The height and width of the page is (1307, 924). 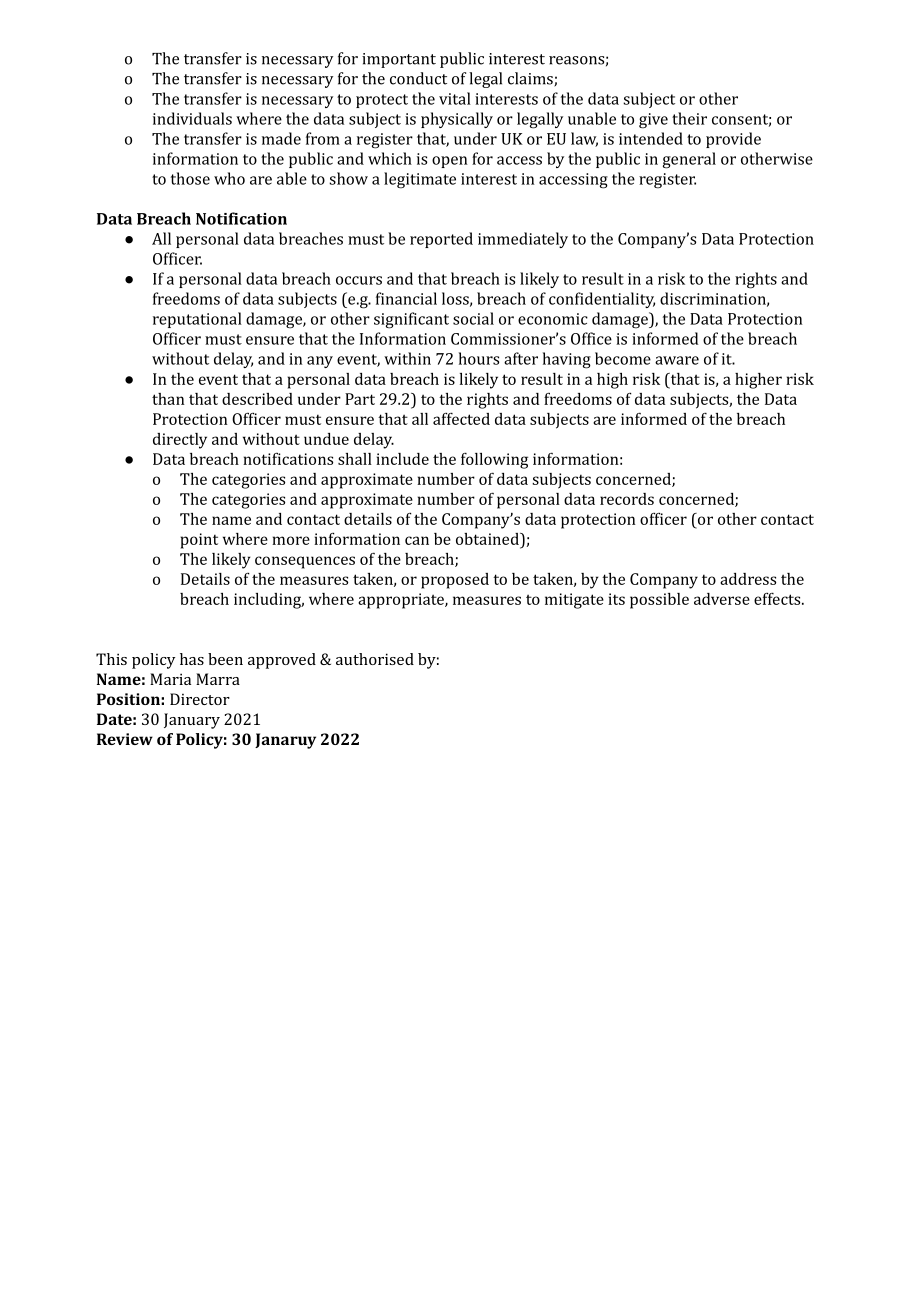 What do you see at coordinates (677, 360) in the page?
I see `aware` at bounding box center [677, 360].
